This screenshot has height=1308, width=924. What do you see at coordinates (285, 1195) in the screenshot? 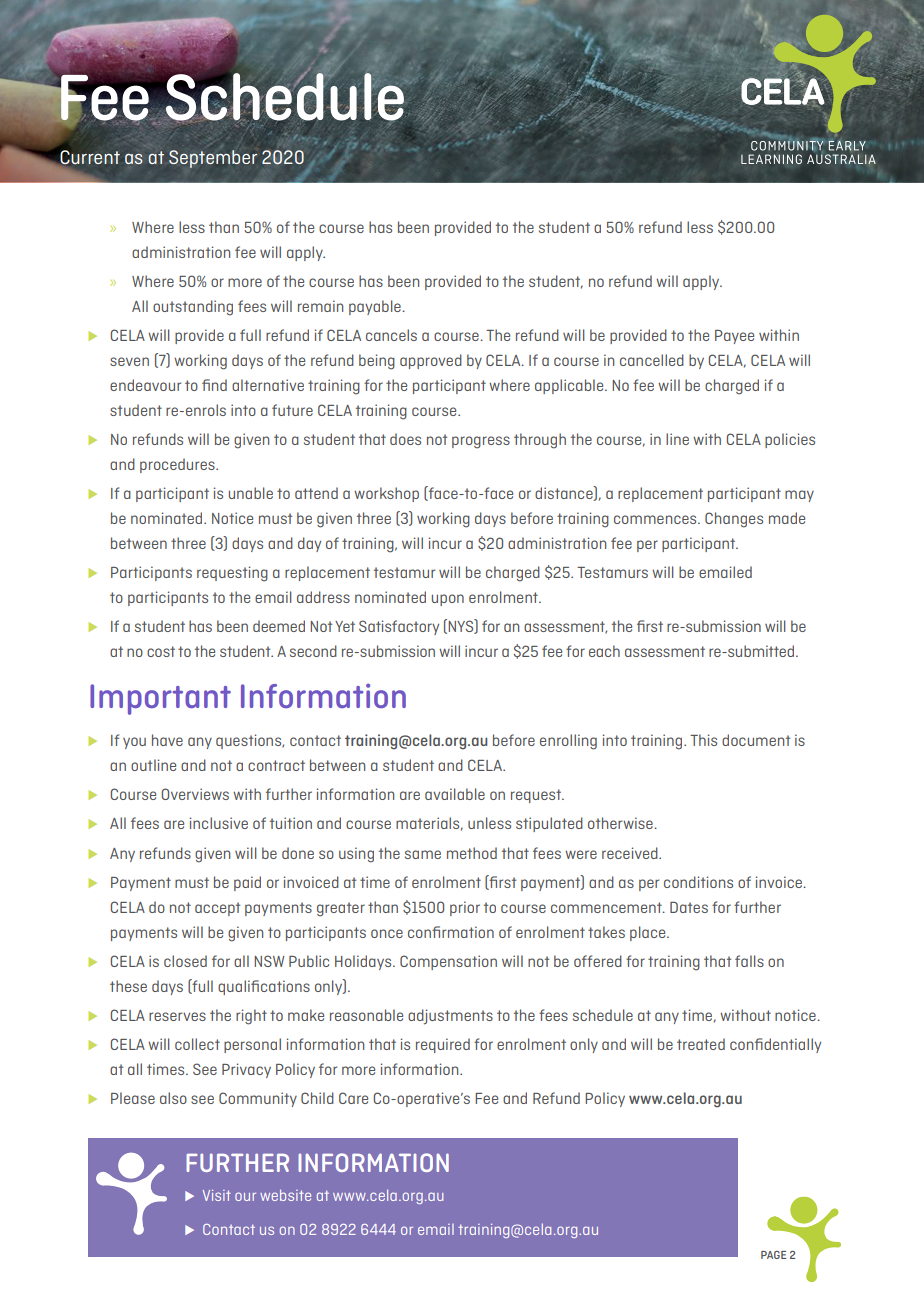
I see `website` at bounding box center [285, 1195].
